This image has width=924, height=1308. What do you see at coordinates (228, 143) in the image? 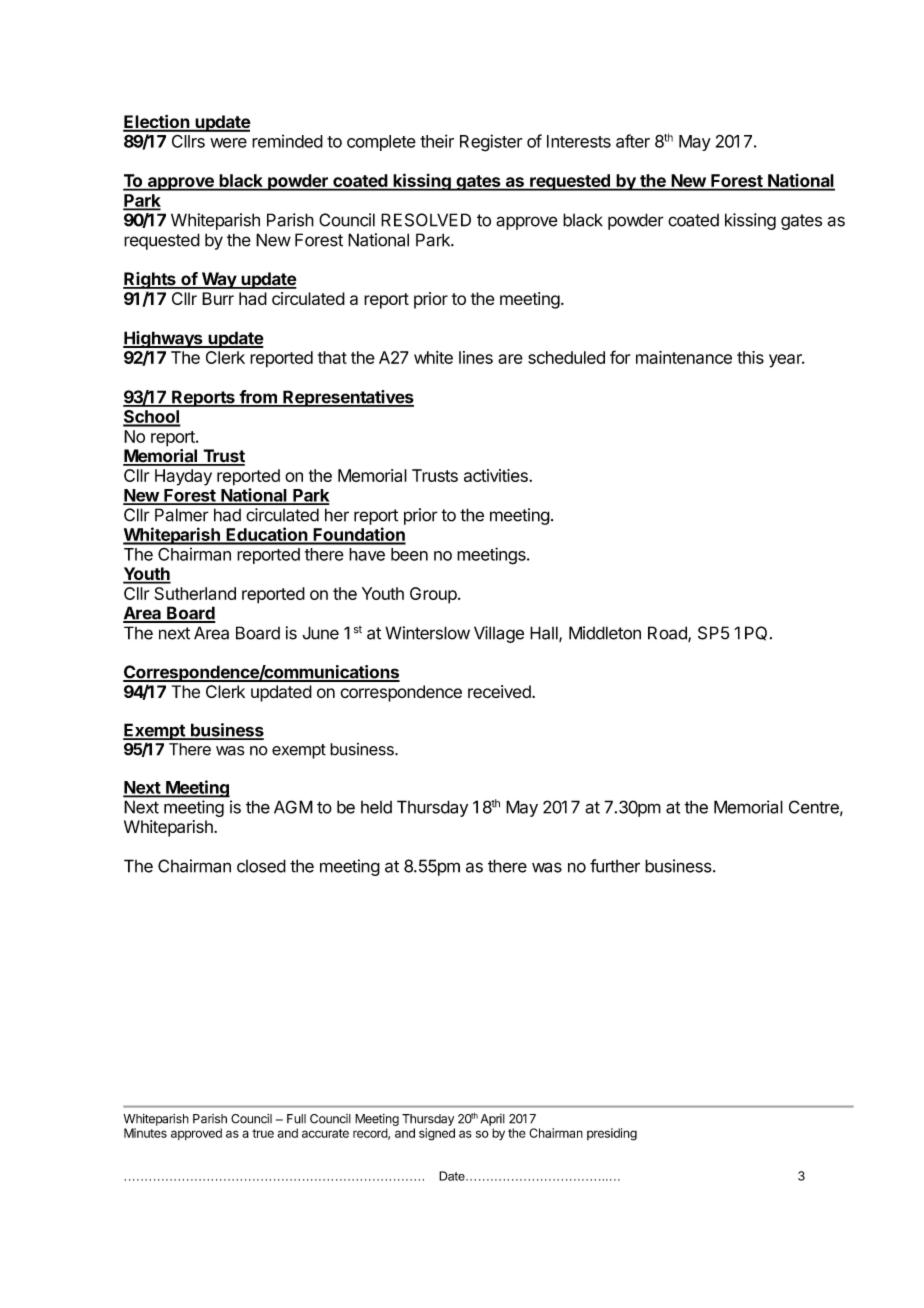
I see `were` at bounding box center [228, 143].
